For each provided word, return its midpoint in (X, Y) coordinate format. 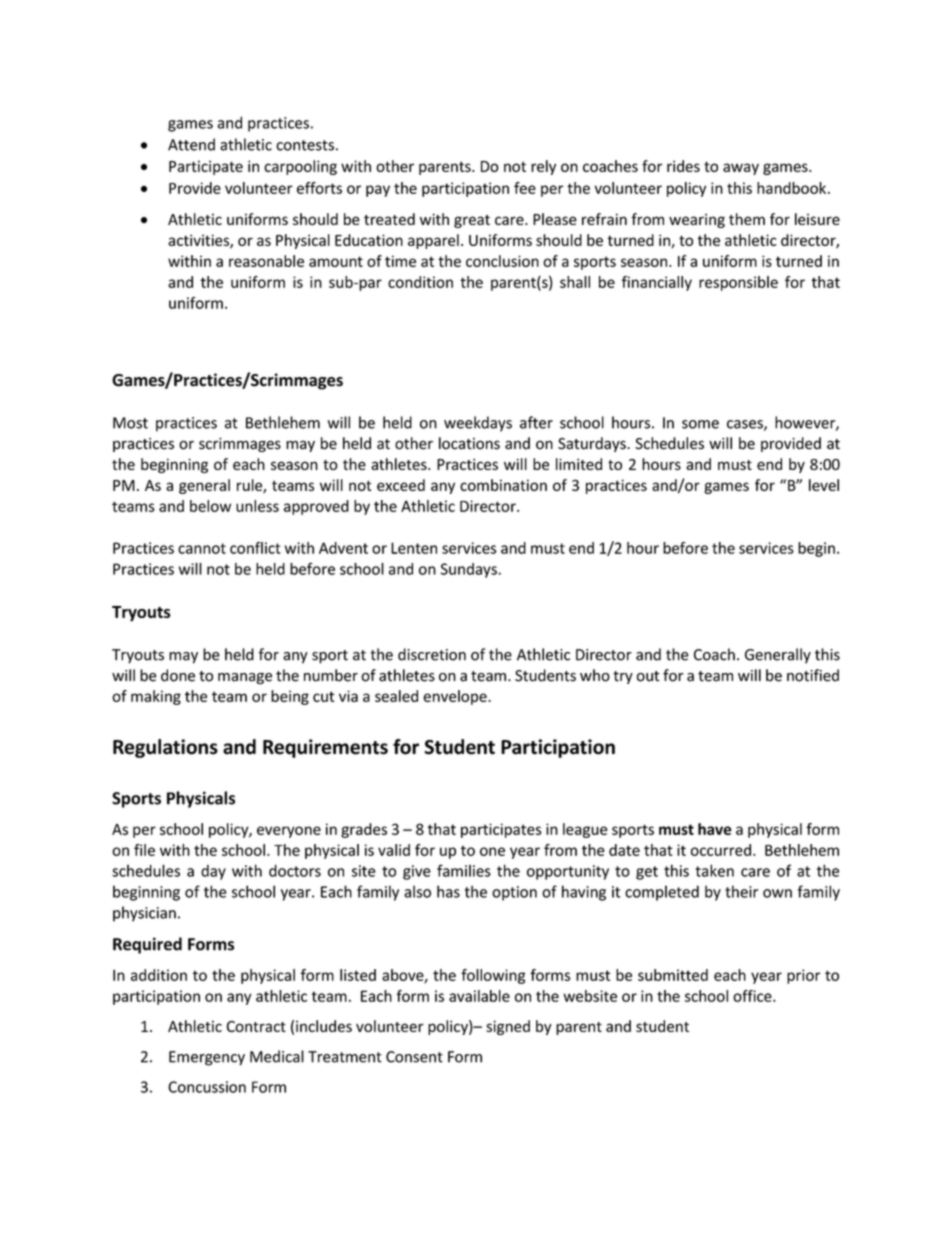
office (753, 996)
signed (508, 1027)
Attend (191, 144)
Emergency (207, 1058)
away (741, 169)
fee (525, 188)
